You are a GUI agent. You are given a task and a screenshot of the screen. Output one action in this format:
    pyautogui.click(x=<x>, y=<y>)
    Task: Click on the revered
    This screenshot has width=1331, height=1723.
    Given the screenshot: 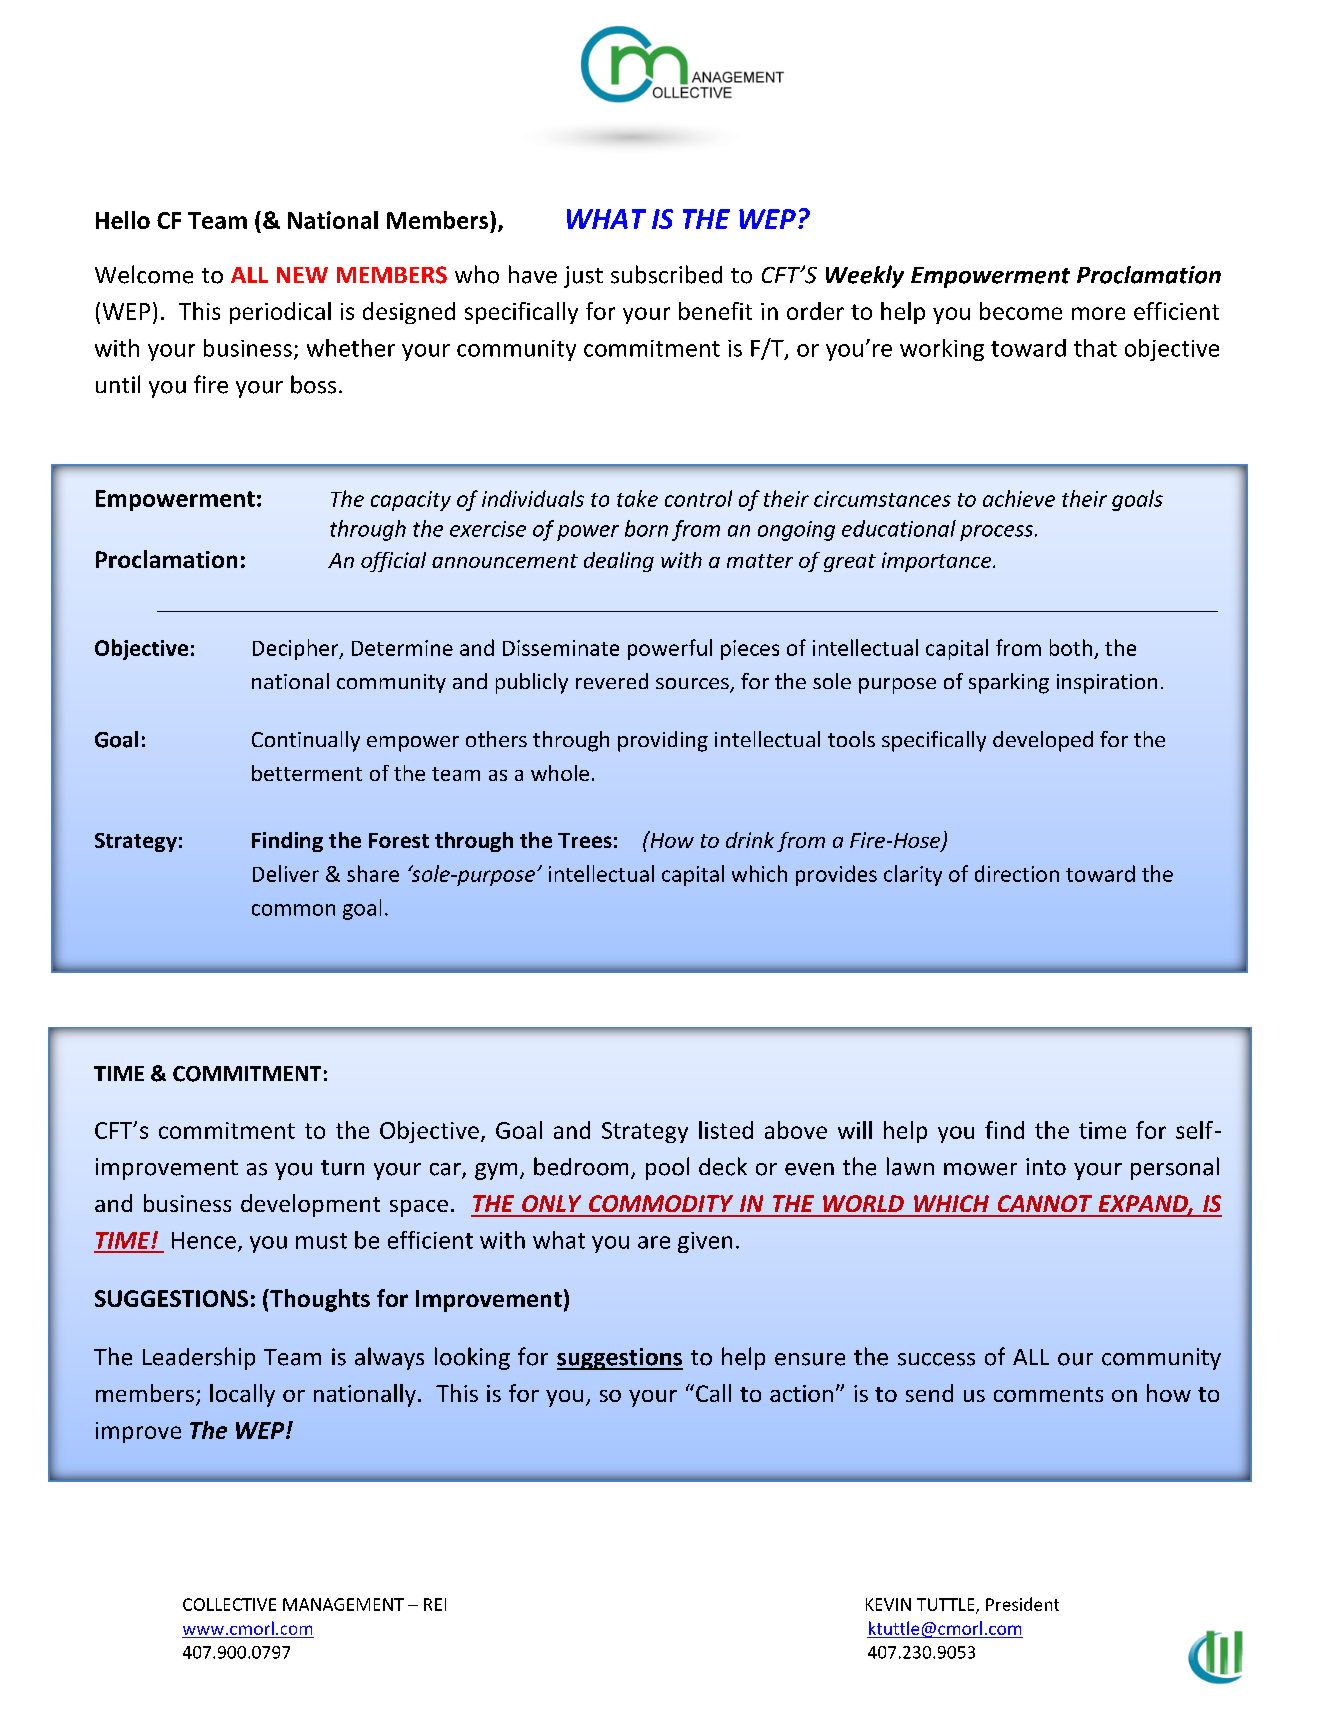 What is the action you would take?
    pyautogui.click(x=612, y=681)
